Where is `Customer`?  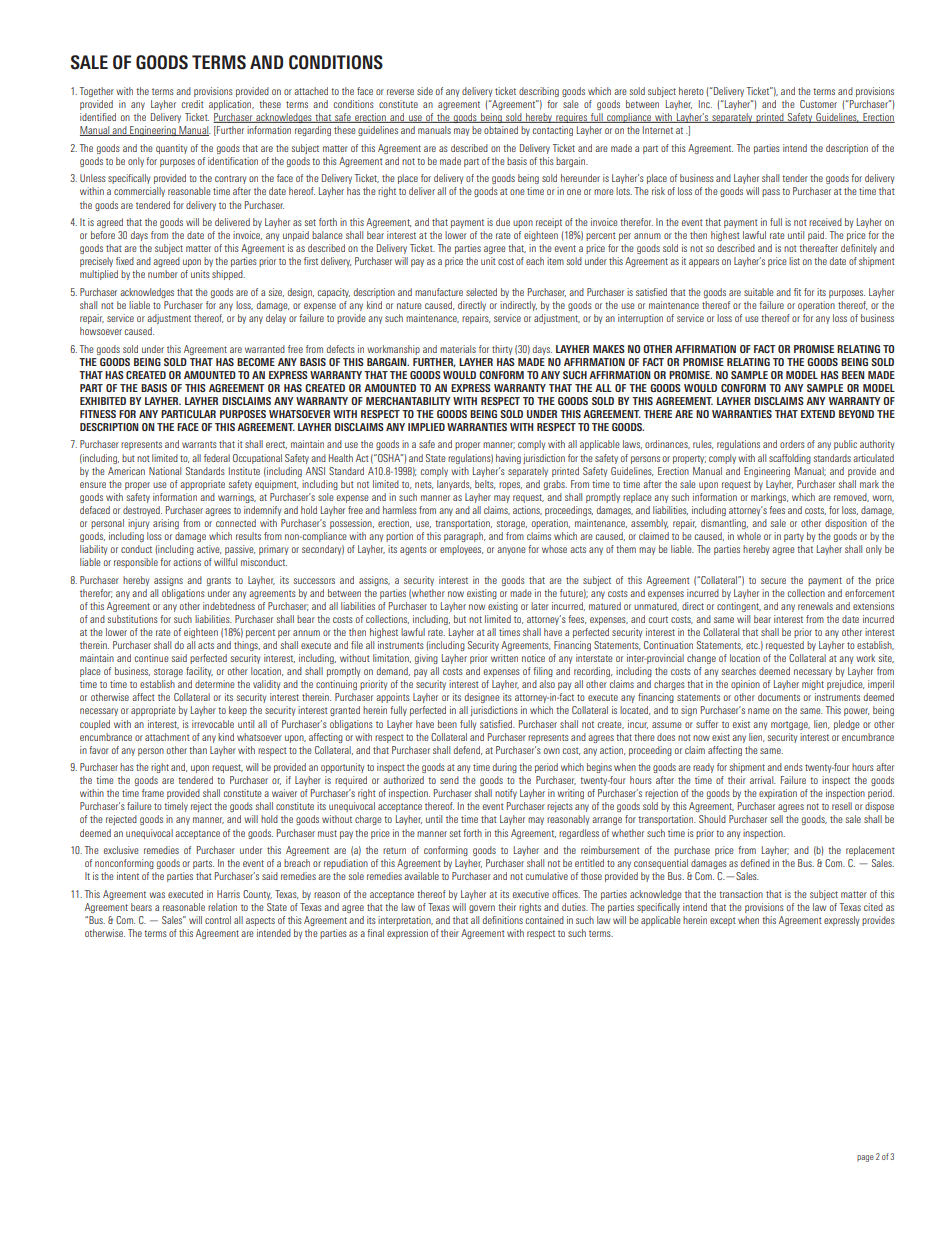
Customer is located at coordinates (818, 104).
